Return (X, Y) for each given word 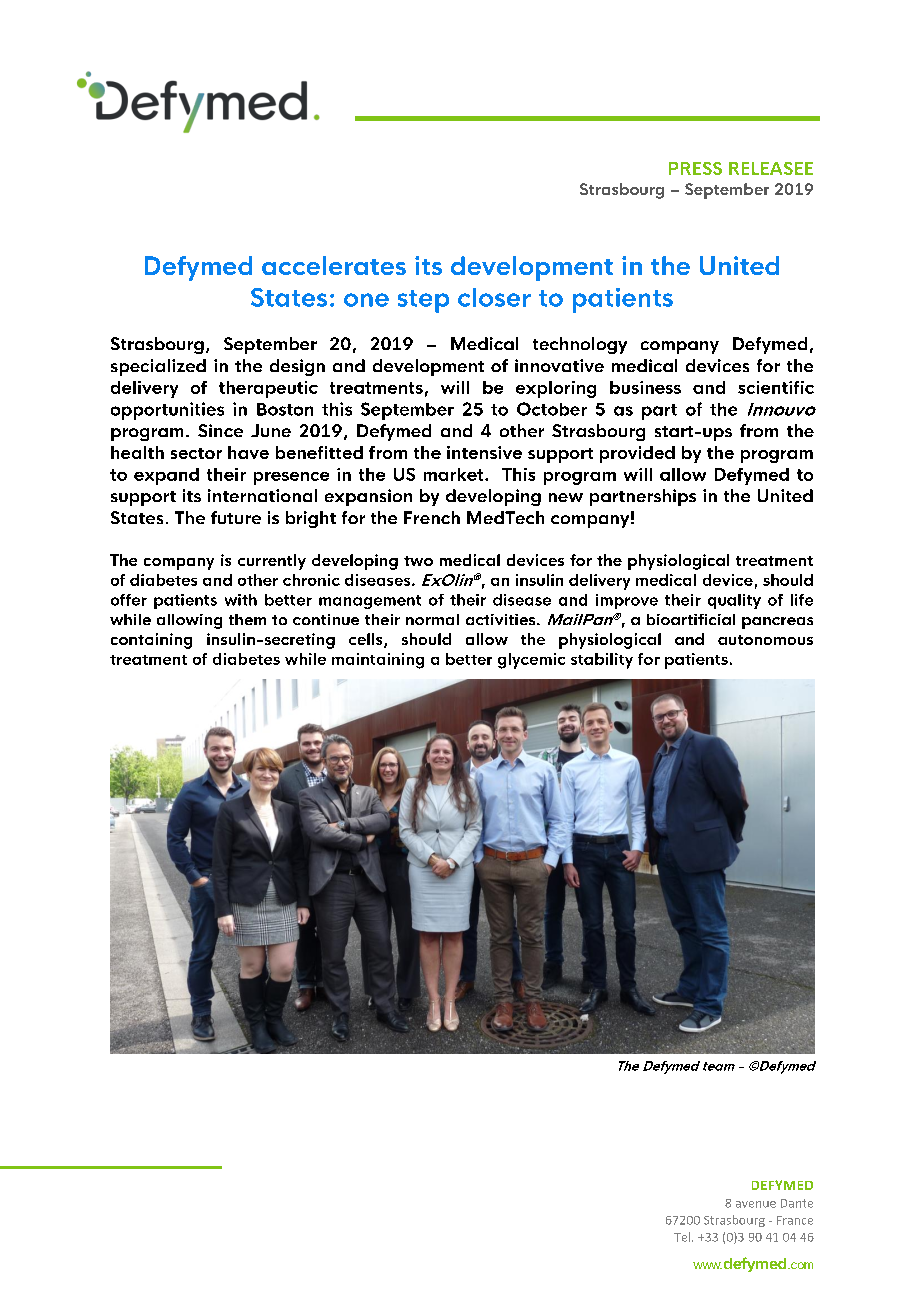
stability (602, 661)
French (432, 517)
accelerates (334, 265)
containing (151, 641)
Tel (683, 1237)
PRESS (695, 168)
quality (734, 601)
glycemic (531, 661)
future (236, 517)
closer (494, 297)
